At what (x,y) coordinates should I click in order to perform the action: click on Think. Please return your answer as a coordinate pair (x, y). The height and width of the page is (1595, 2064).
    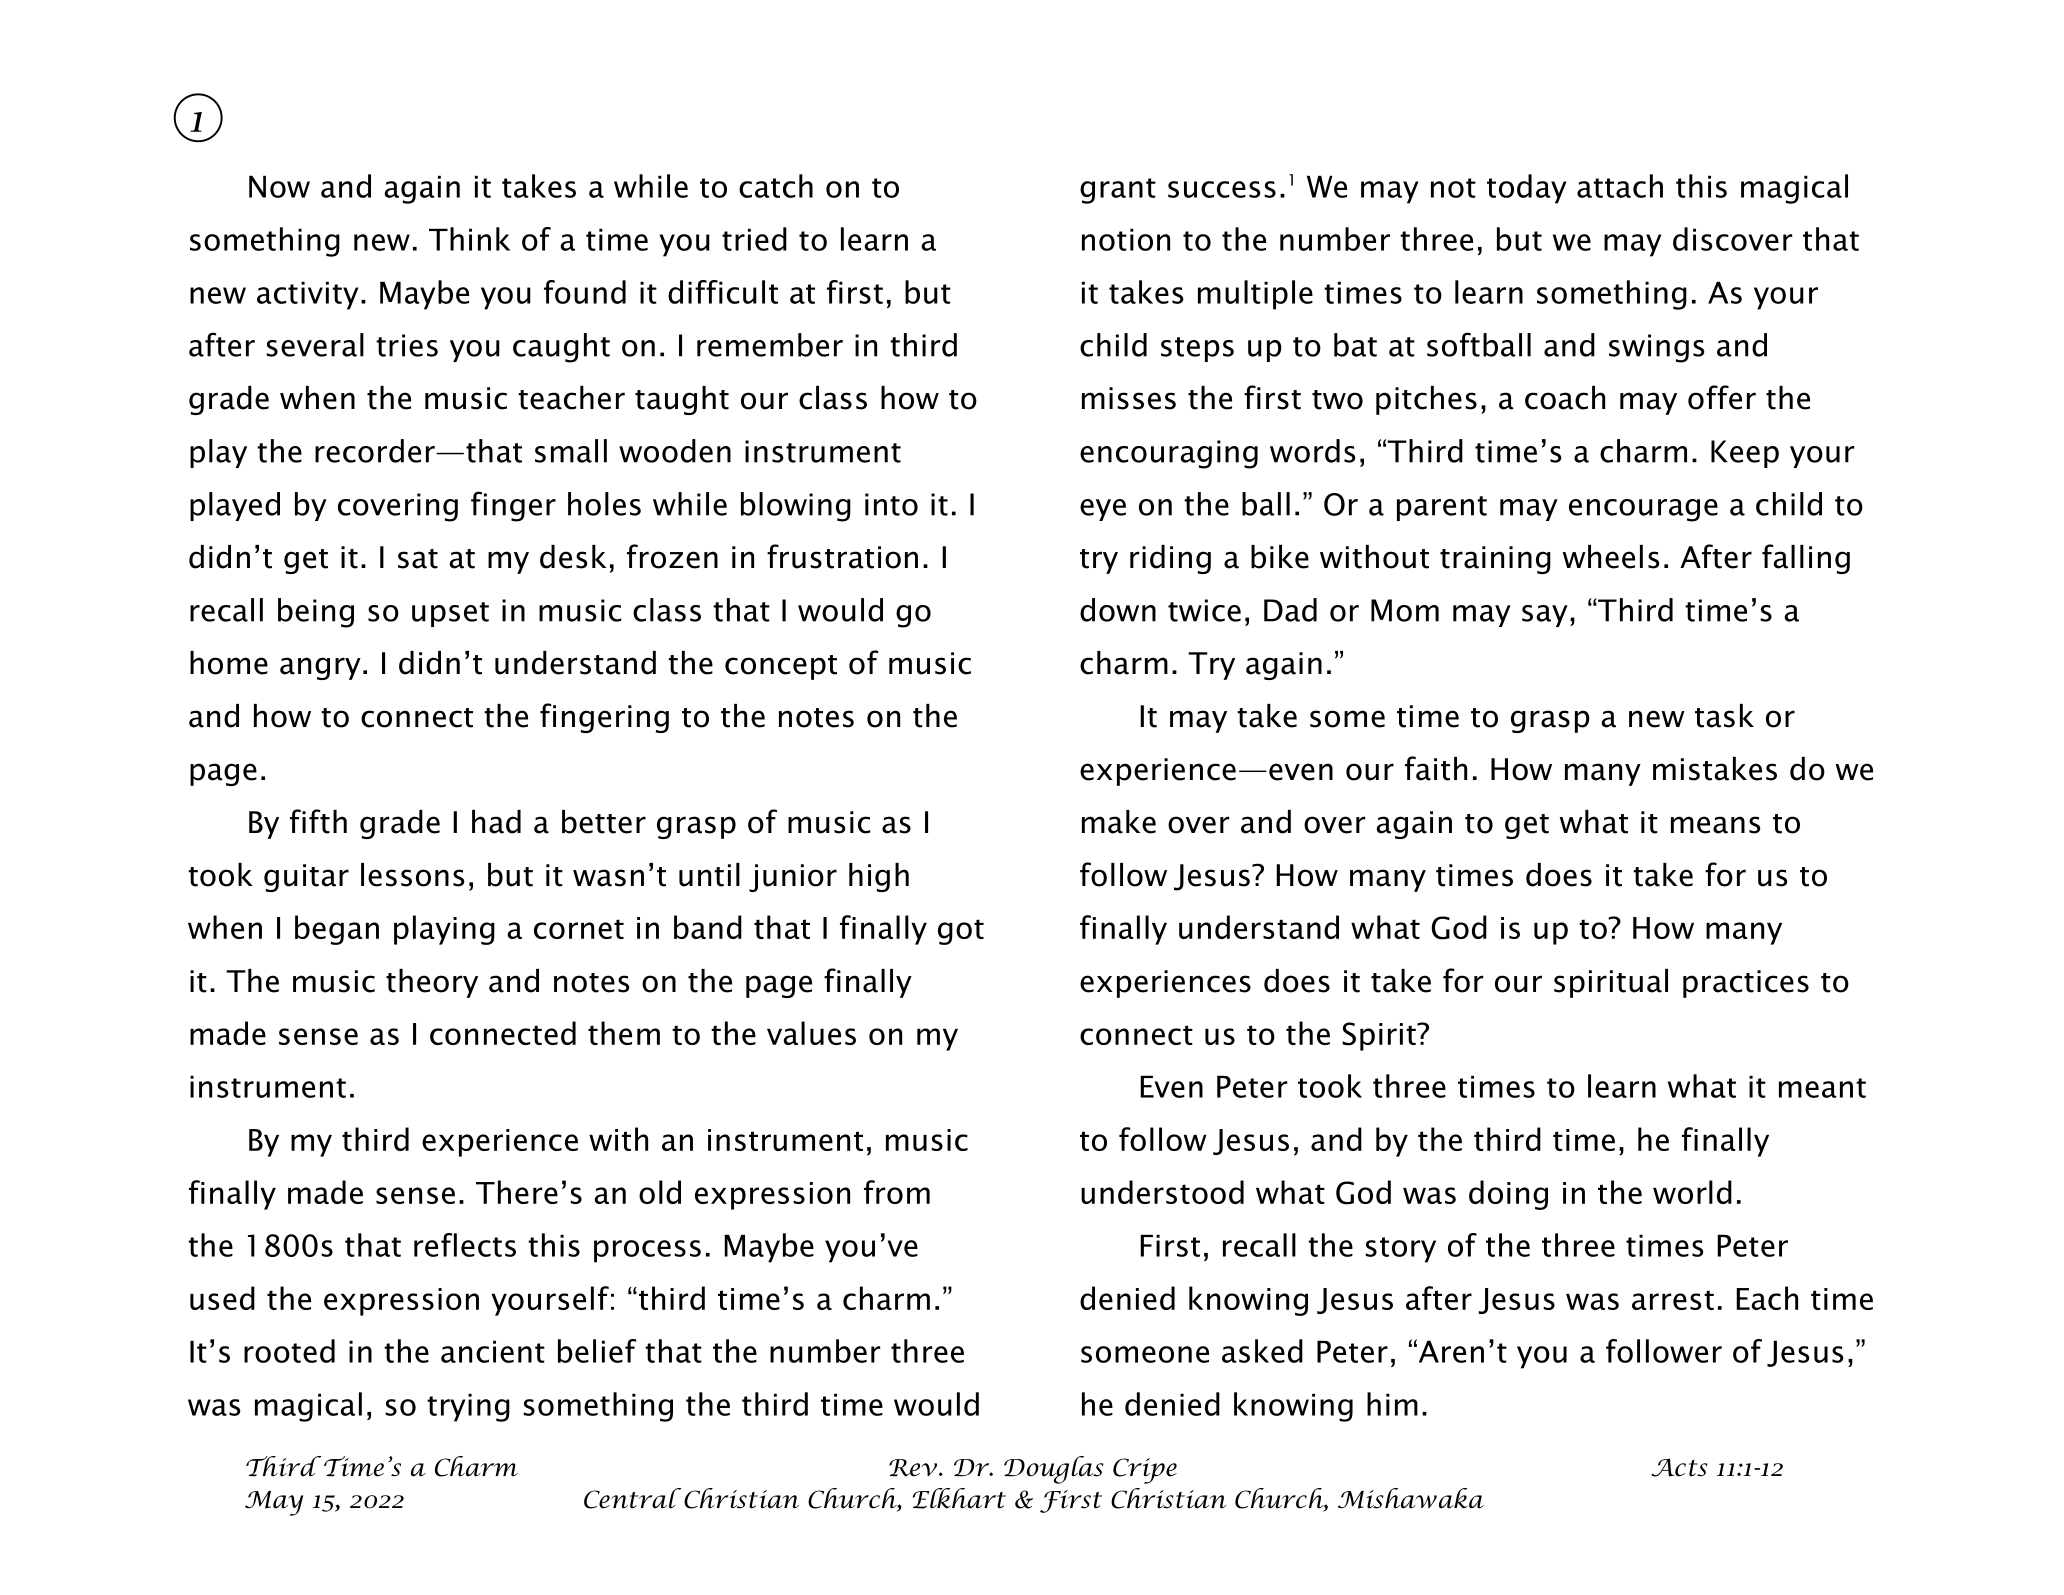
    Looking at the image, I should click on (469, 239).
